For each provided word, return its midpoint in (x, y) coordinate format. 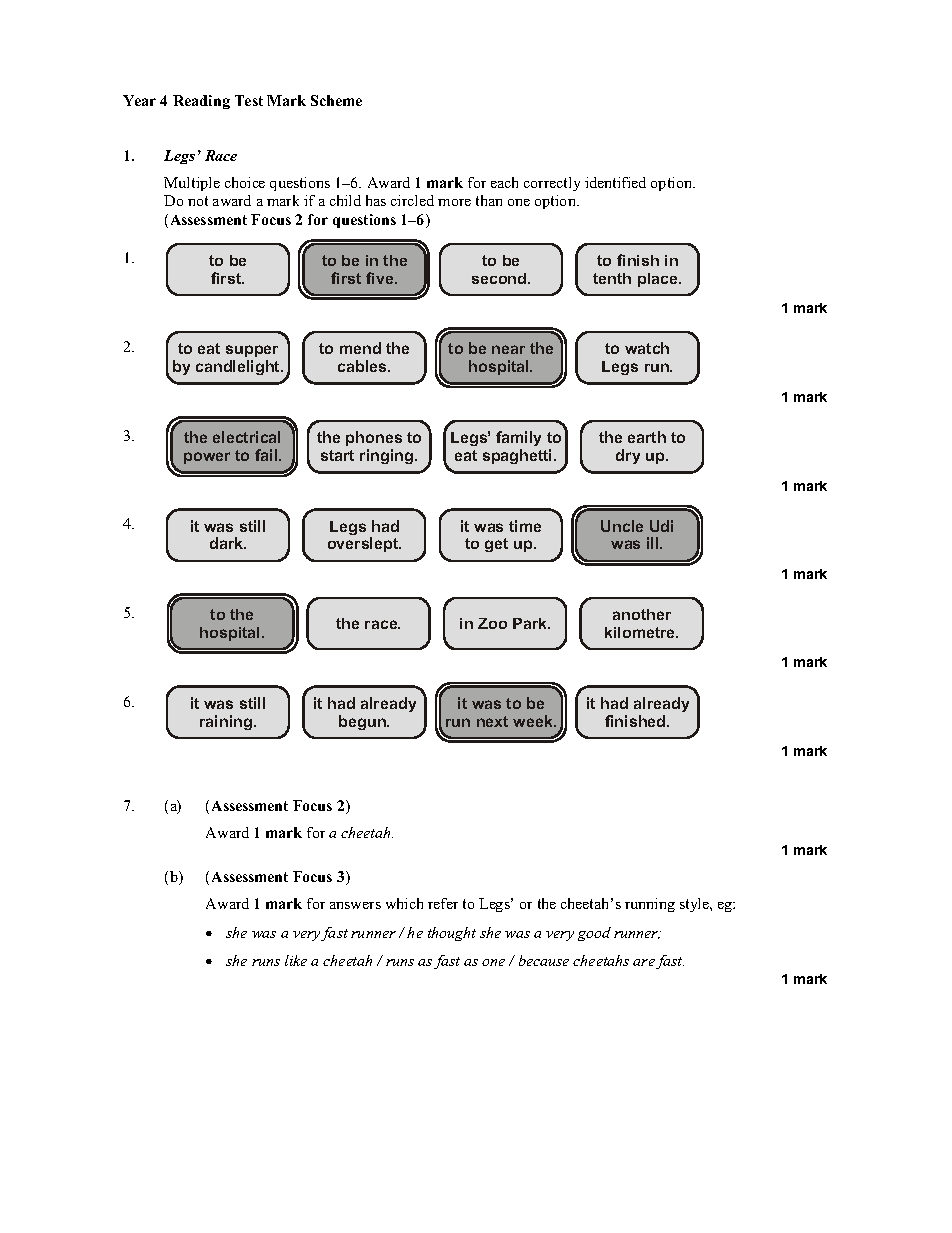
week (534, 721)
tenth (612, 278)
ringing (388, 456)
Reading (201, 102)
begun (363, 722)
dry (628, 456)
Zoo (492, 623)
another (642, 614)
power (207, 458)
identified (615, 182)
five (381, 278)
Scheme (336, 100)
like (296, 960)
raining (226, 722)
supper (252, 351)
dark (228, 543)
